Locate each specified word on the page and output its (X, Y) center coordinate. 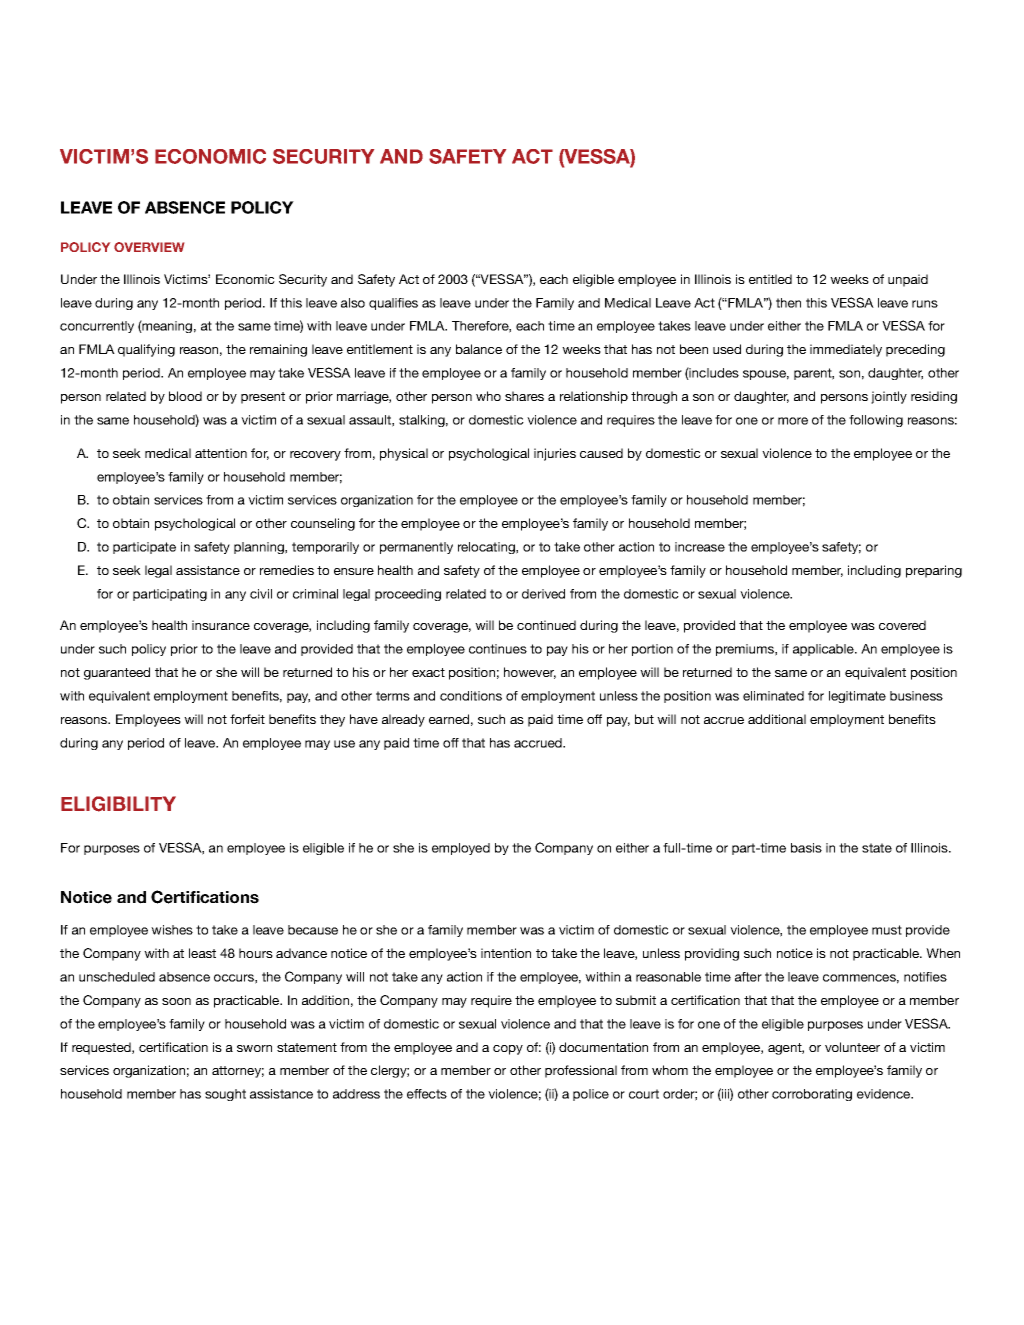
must (887, 930)
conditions (471, 696)
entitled (770, 279)
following (876, 421)
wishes (172, 930)
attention (221, 453)
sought (225, 1095)
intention (506, 953)
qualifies (393, 304)
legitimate (857, 697)
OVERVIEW (149, 247)
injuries (555, 454)
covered (902, 625)
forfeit (247, 719)
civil (261, 594)
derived (543, 594)
